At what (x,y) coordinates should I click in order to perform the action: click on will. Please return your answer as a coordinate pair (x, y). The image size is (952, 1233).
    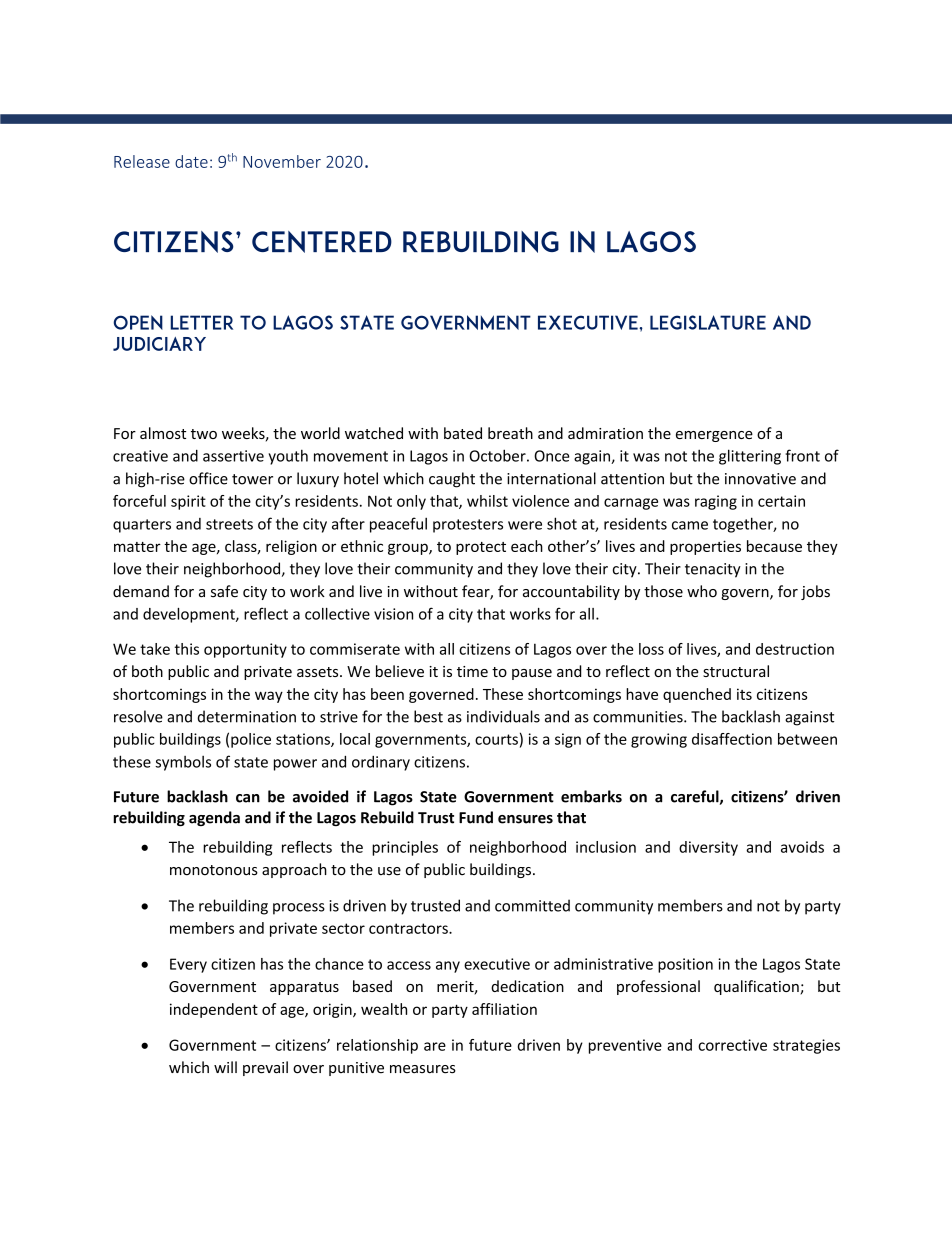
    Looking at the image, I should click on (225, 1067).
